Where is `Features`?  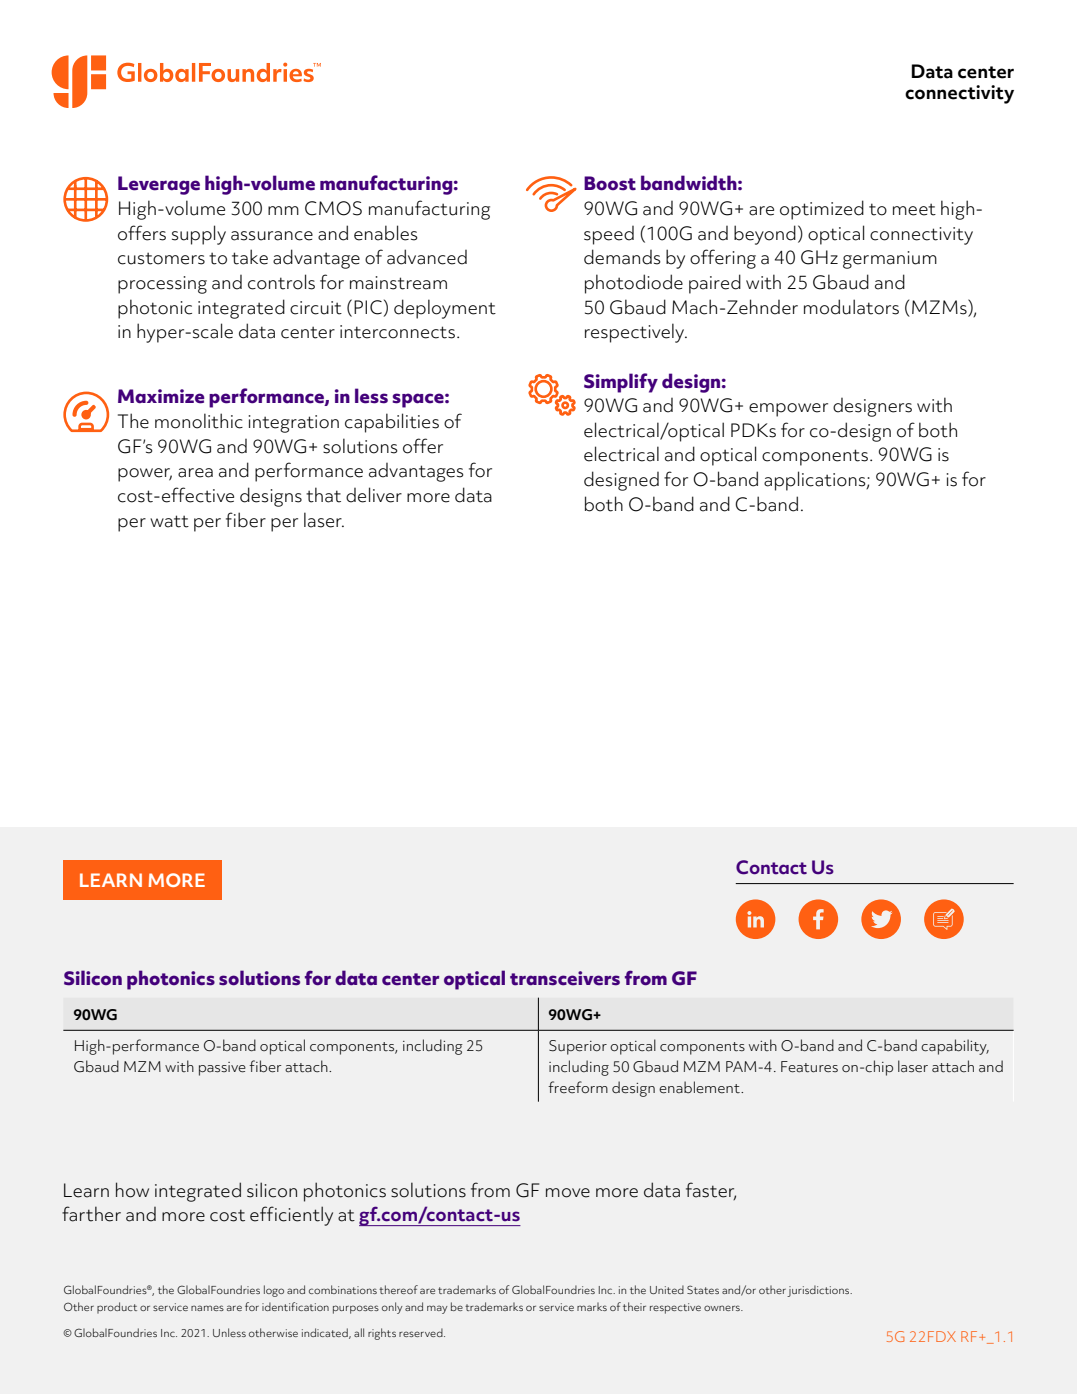 Features is located at coordinates (809, 1067).
